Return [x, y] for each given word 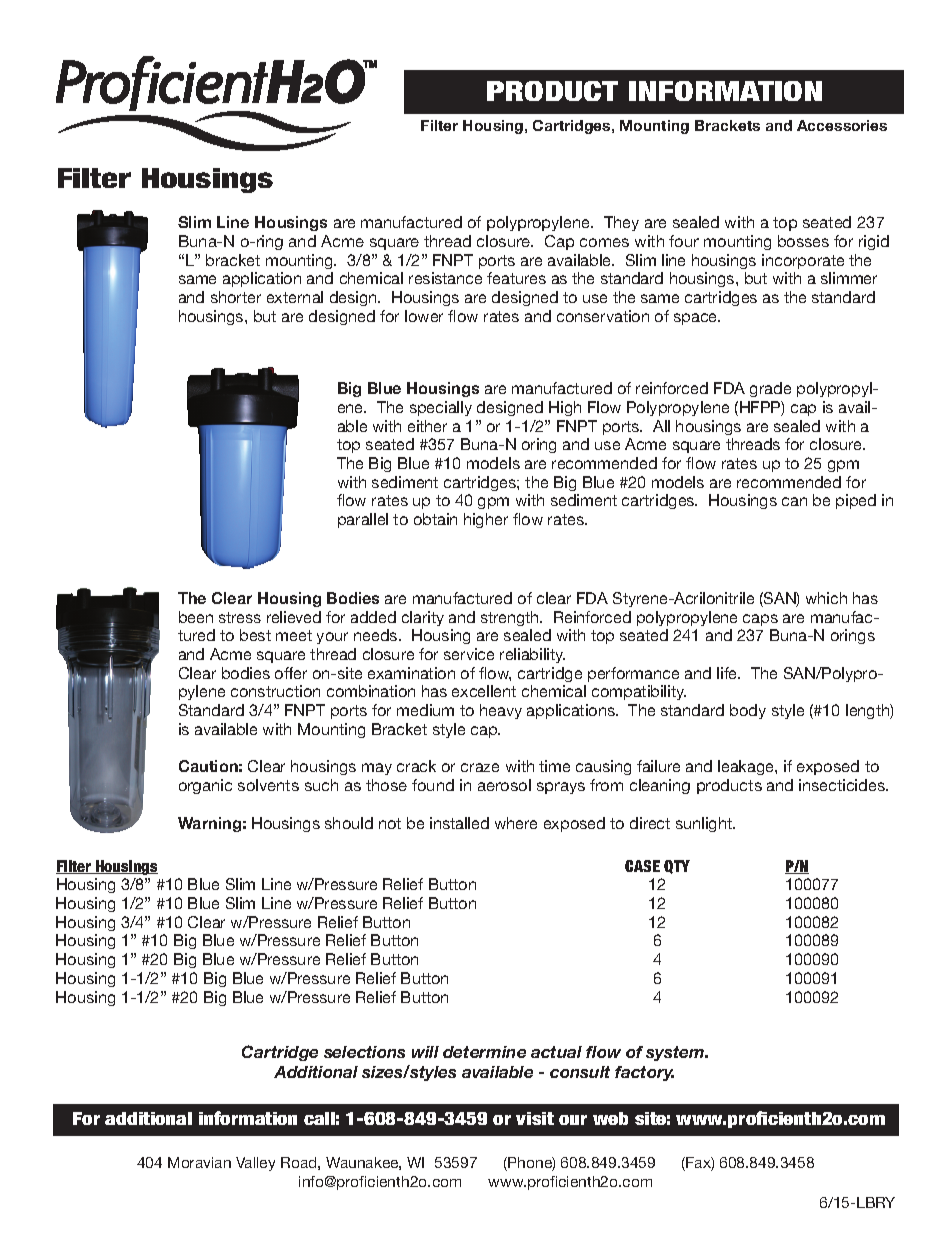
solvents [268, 785]
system [676, 1053]
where [516, 823]
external [295, 297]
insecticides [843, 785]
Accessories [842, 125]
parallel [363, 520]
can [794, 501]
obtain [435, 519]
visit [535, 1118]
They [621, 223]
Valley [255, 1164]
